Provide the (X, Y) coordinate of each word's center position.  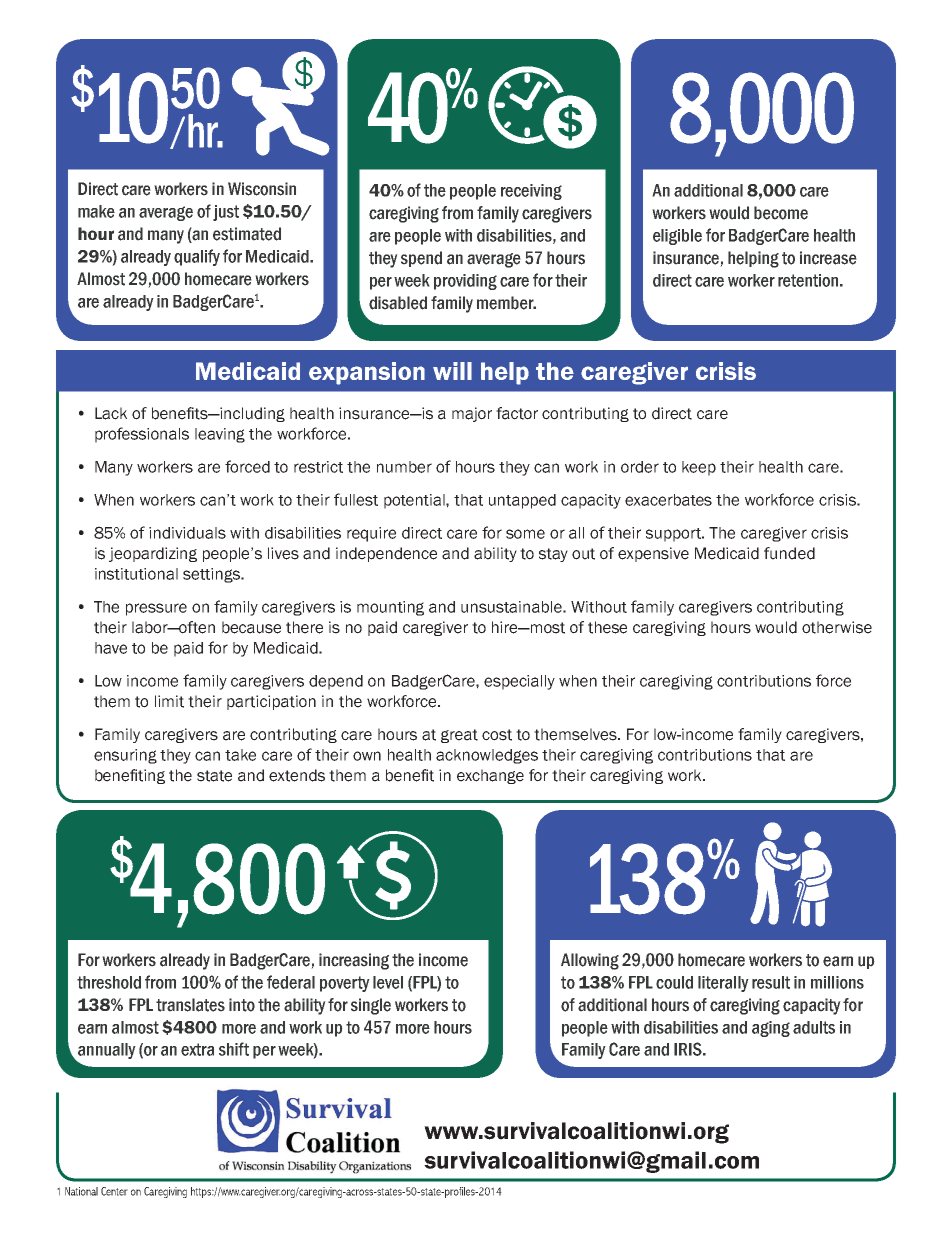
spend (421, 259)
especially (519, 682)
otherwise (837, 627)
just (226, 213)
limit (169, 701)
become (781, 213)
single (371, 1006)
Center (114, 1191)
